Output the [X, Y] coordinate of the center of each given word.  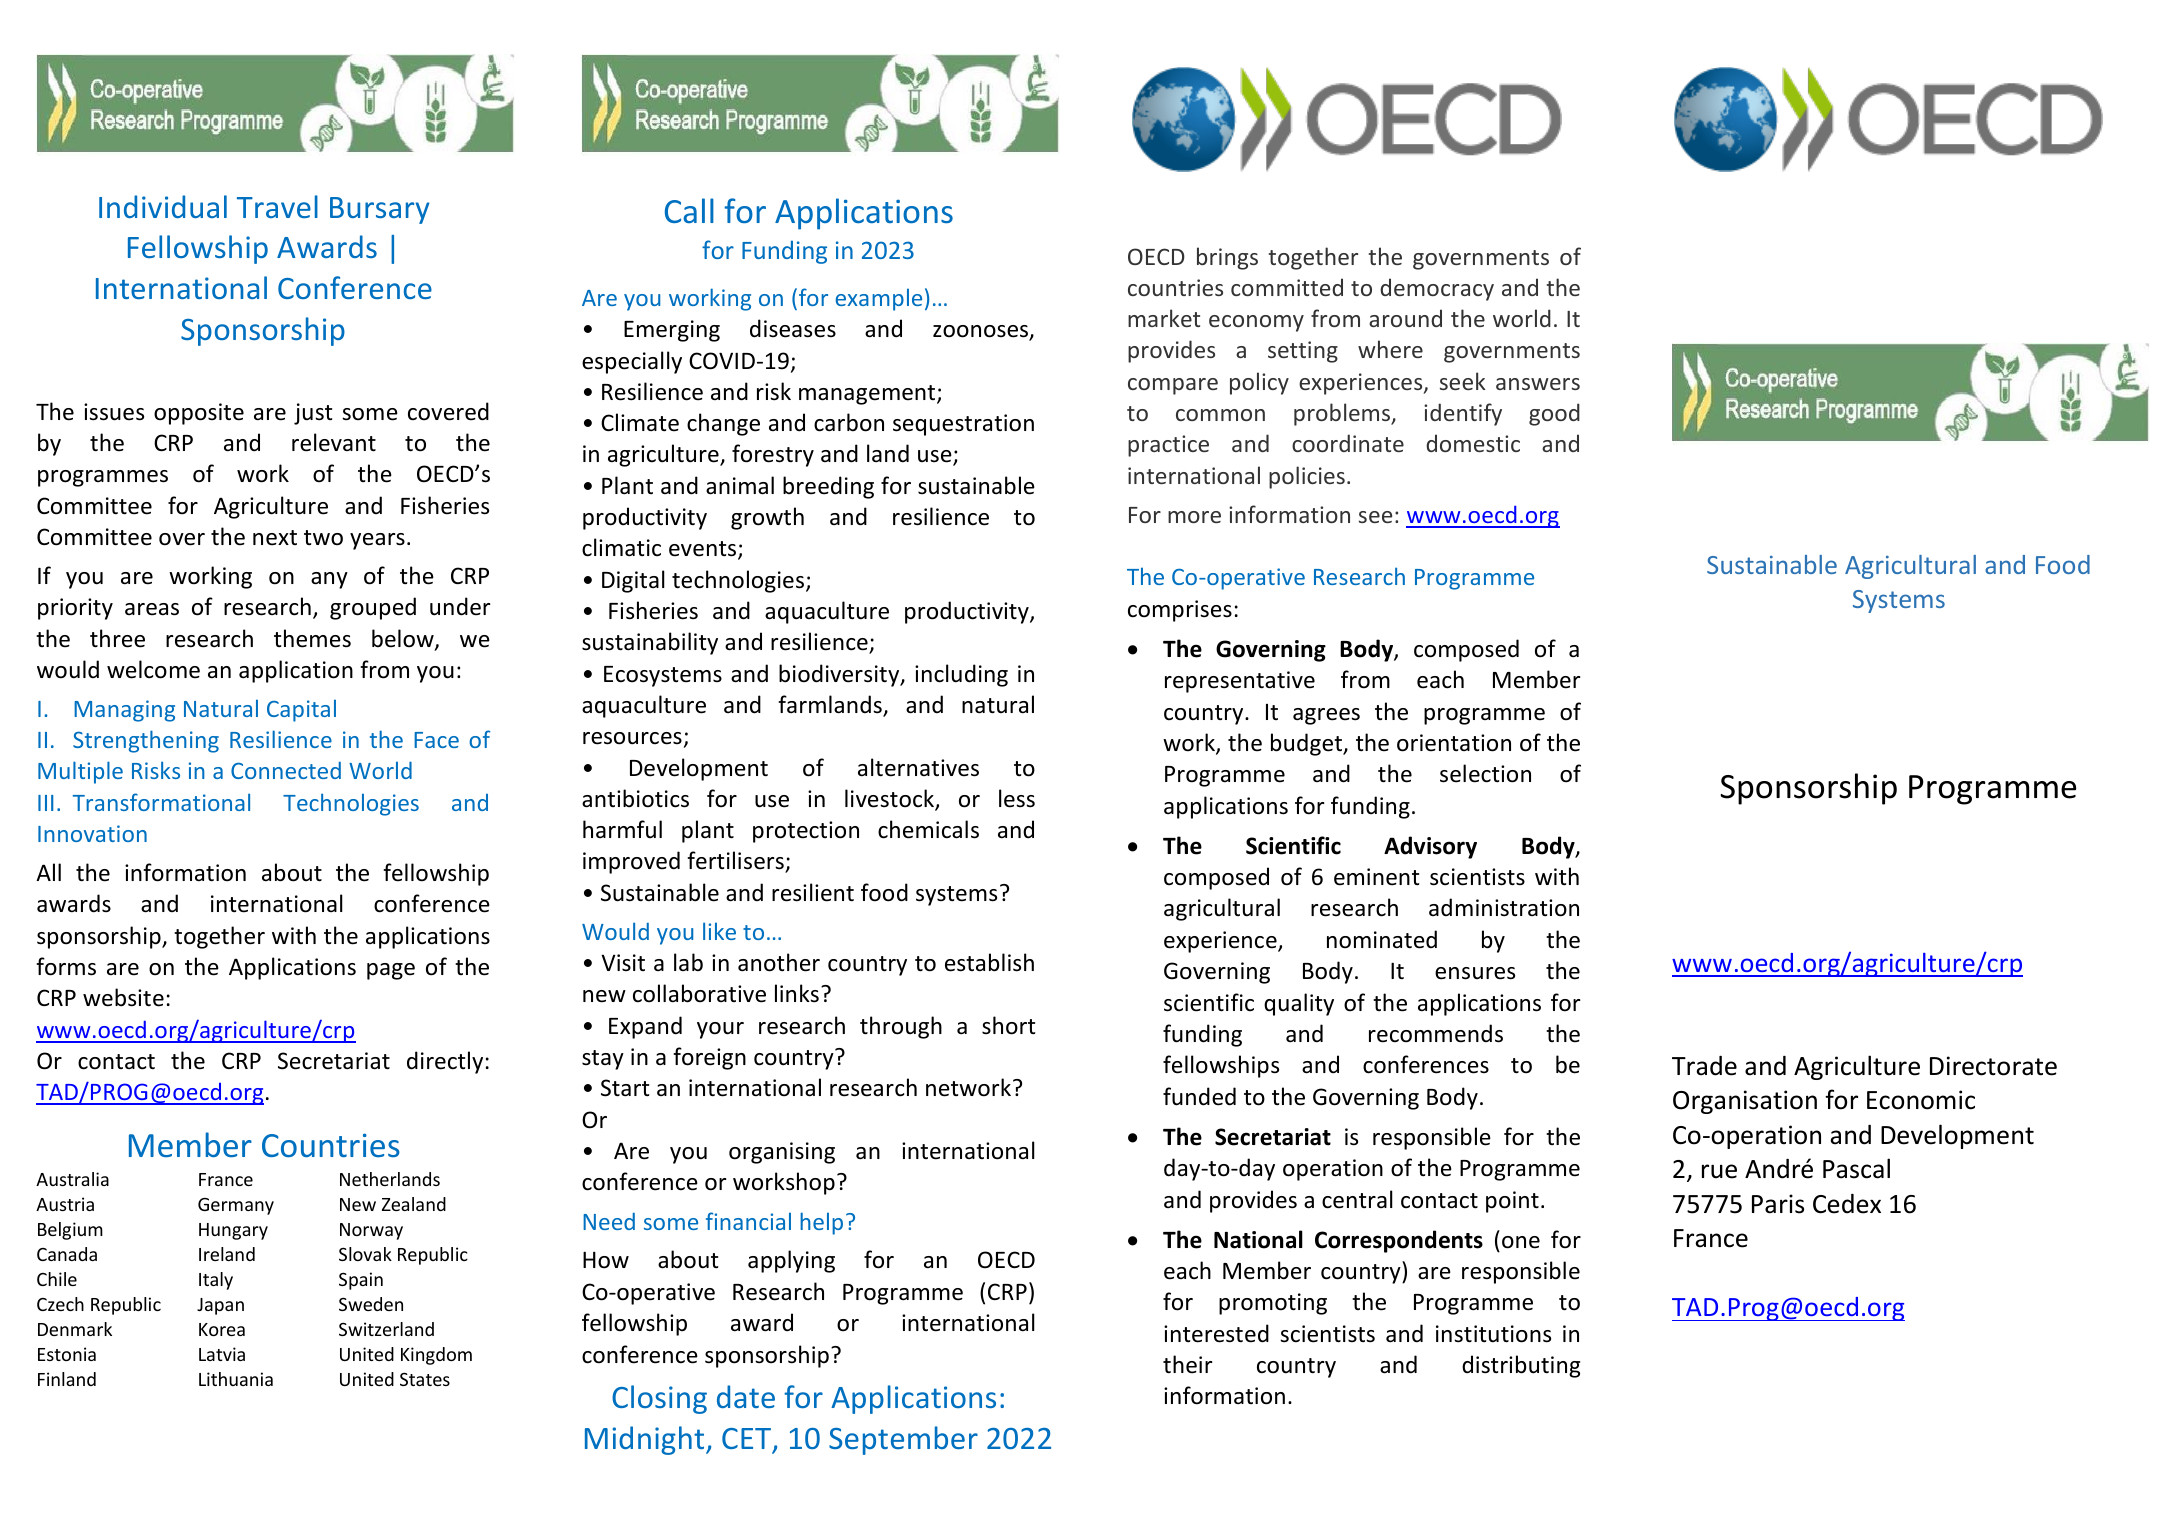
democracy [1437, 289]
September [903, 1440]
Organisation [1745, 1102]
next [275, 538]
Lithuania [236, 1379]
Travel [277, 206]
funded [1199, 1096]
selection [1485, 773]
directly [445, 1062]
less [1017, 798]
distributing [1521, 1366]
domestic [1473, 443]
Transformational [161, 802]
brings [1227, 258]
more [1194, 517]
